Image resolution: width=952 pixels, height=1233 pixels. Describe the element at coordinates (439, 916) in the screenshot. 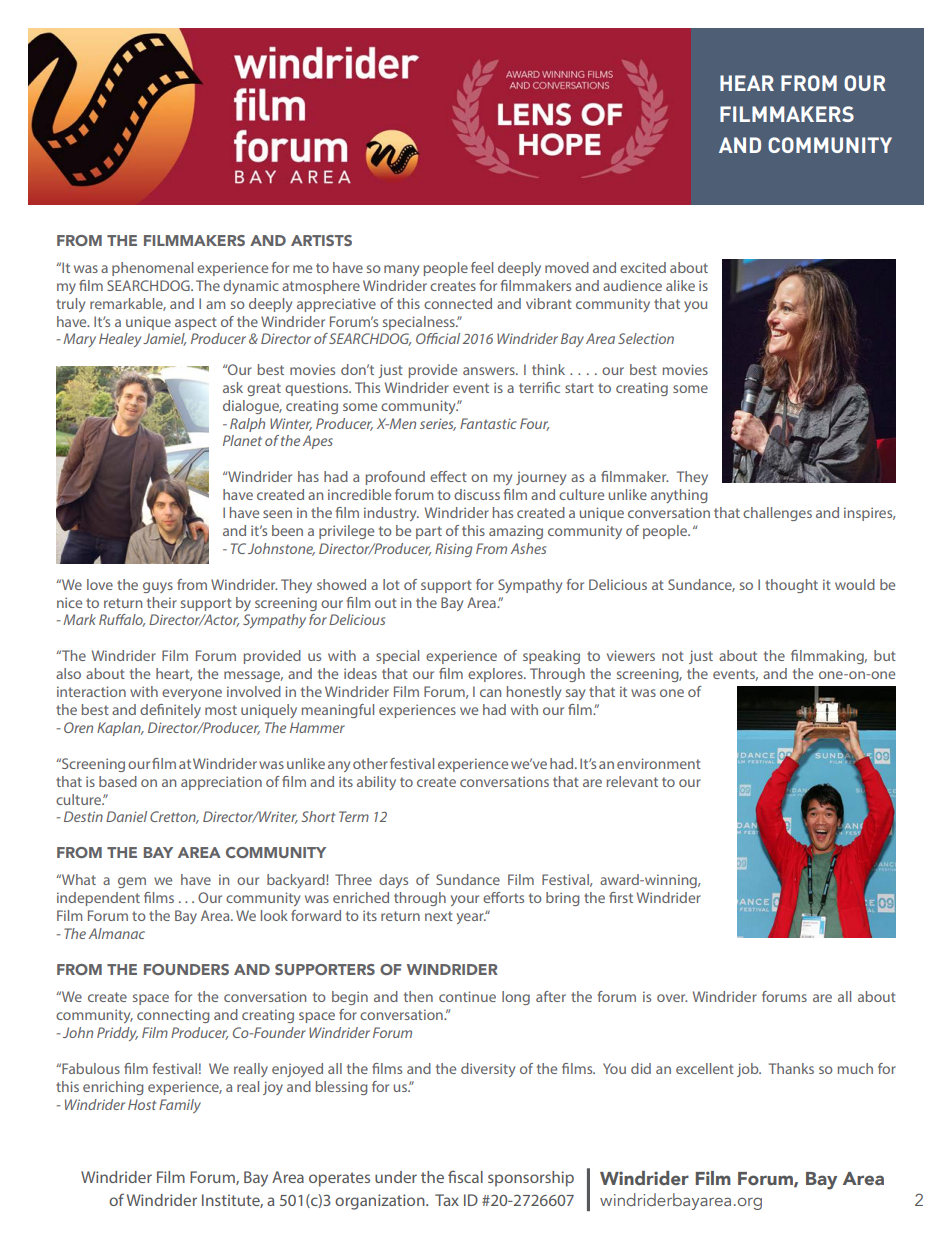

I see `next` at that location.
